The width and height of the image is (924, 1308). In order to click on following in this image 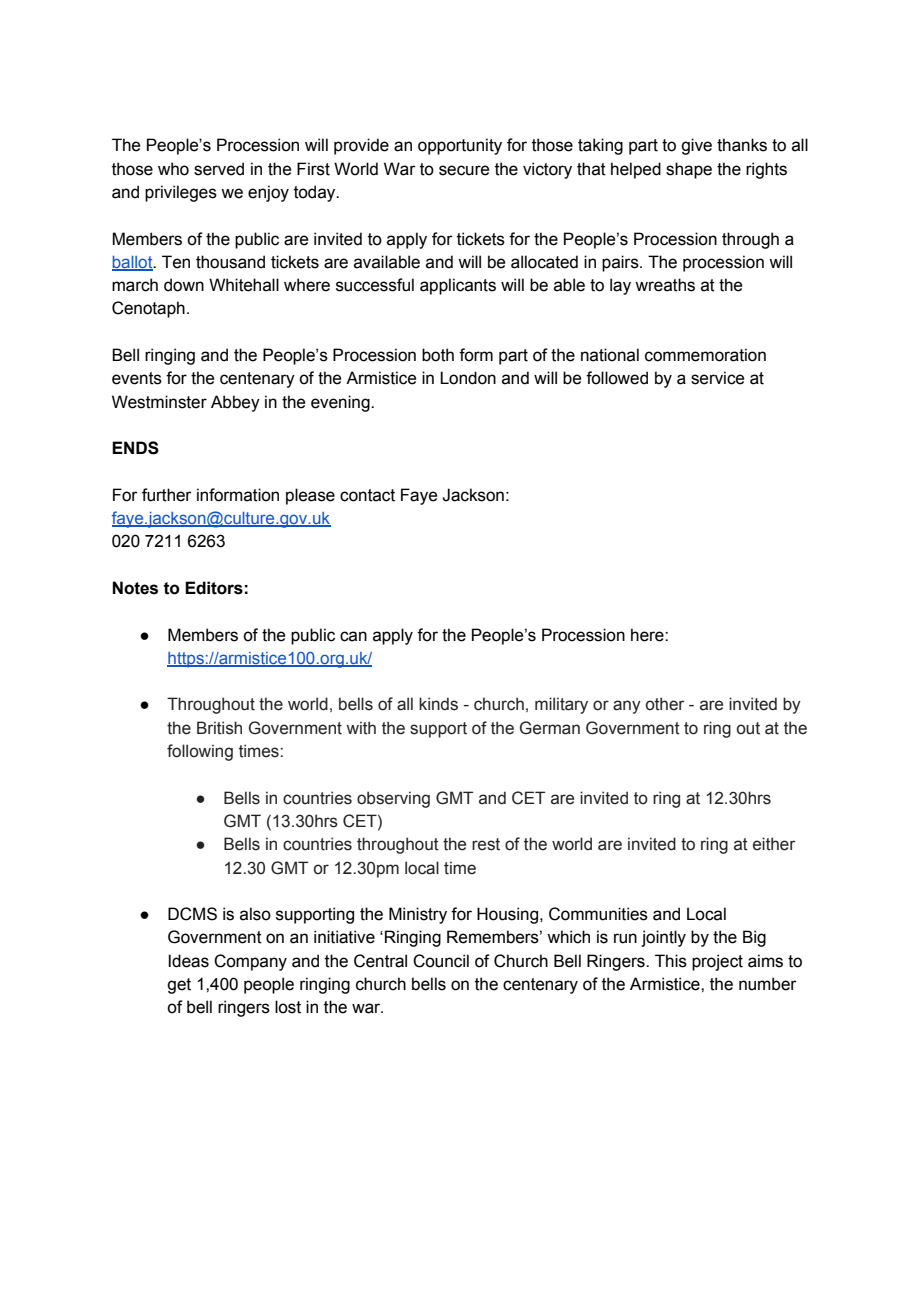, I will do `click(200, 752)`.
